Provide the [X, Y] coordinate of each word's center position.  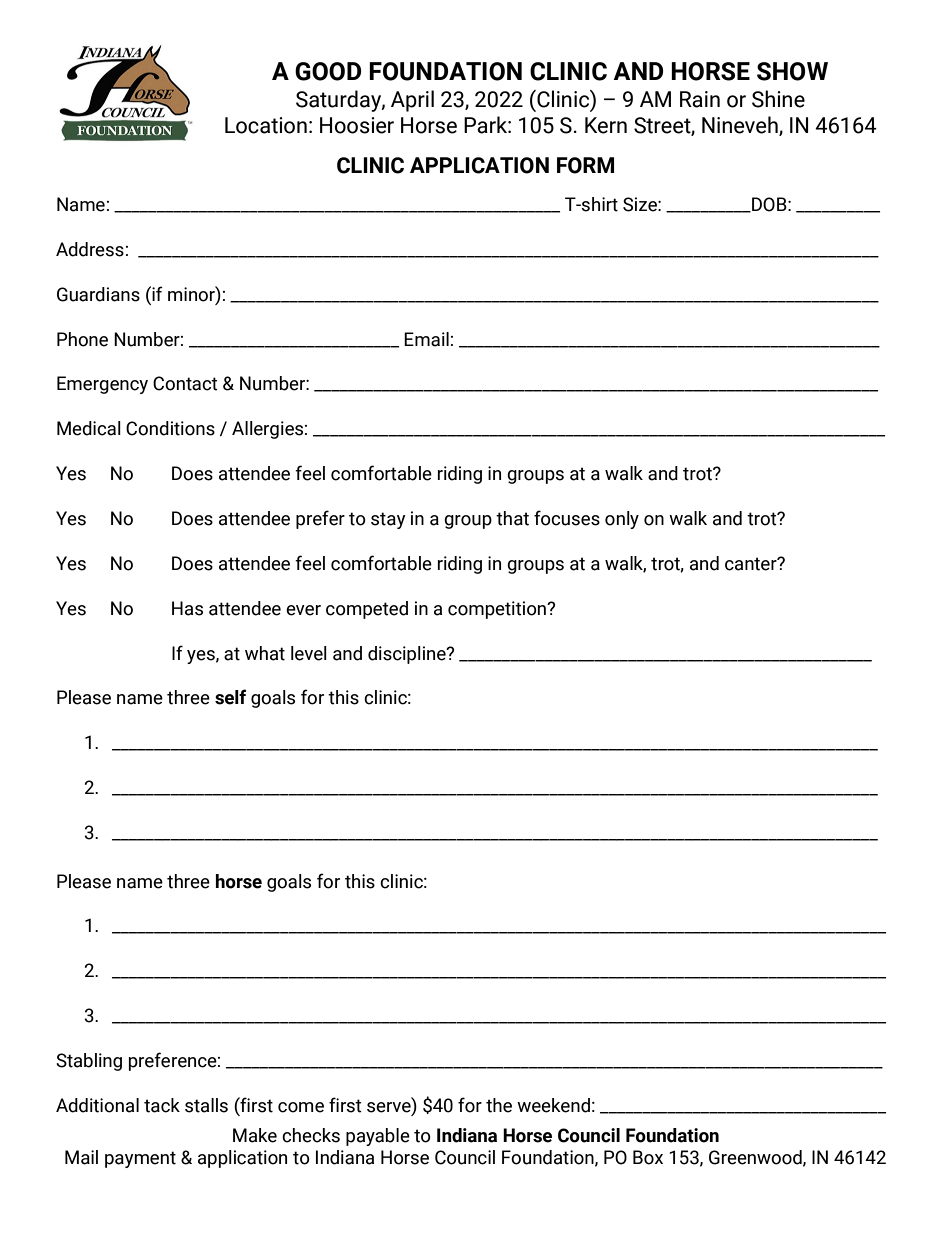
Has [187, 608]
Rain [700, 99]
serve [390, 1106]
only [622, 520]
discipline [408, 655]
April [412, 101]
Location [266, 125]
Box [648, 1157]
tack [162, 1105]
